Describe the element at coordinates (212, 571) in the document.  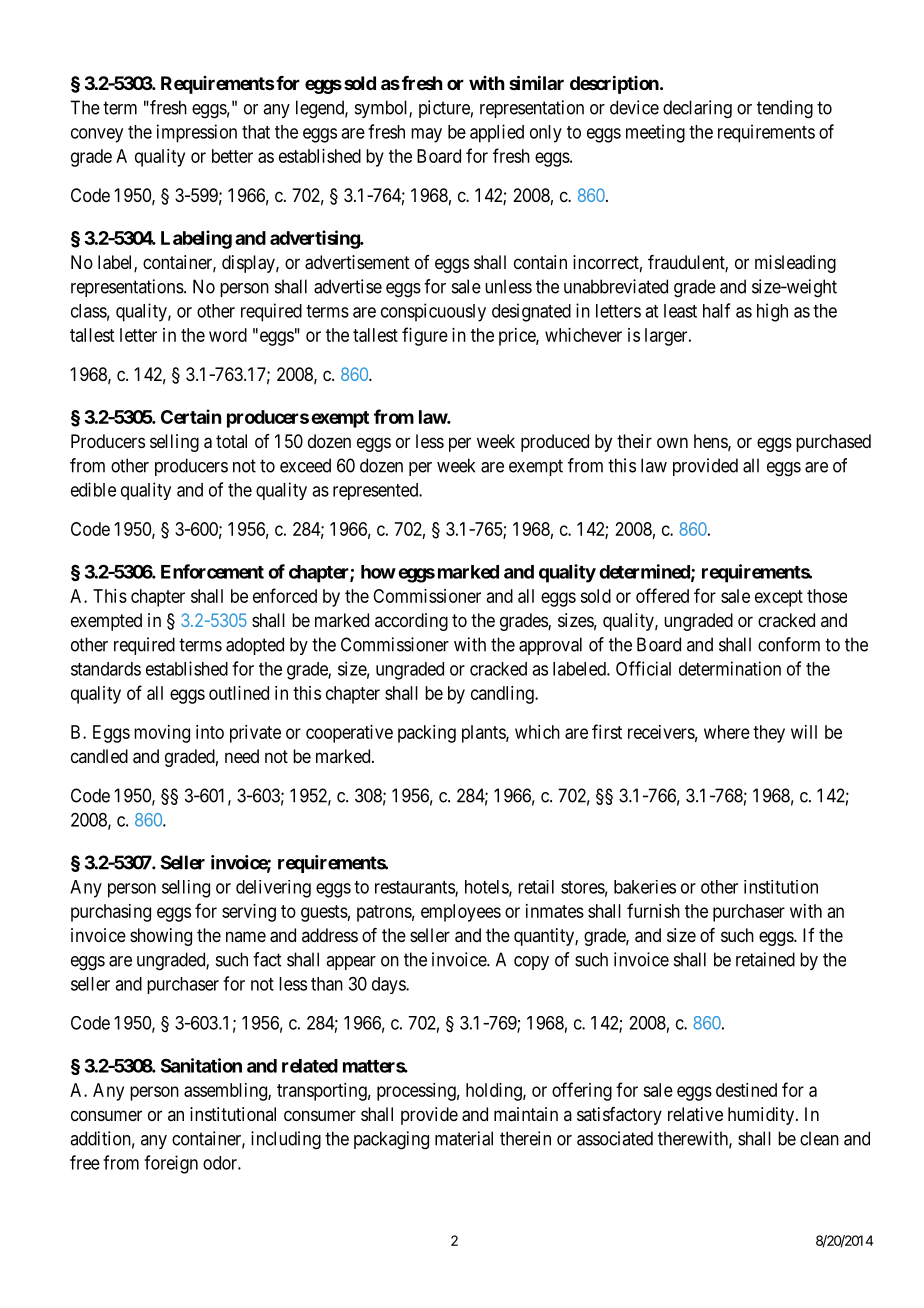
I see `Enforcement` at that location.
